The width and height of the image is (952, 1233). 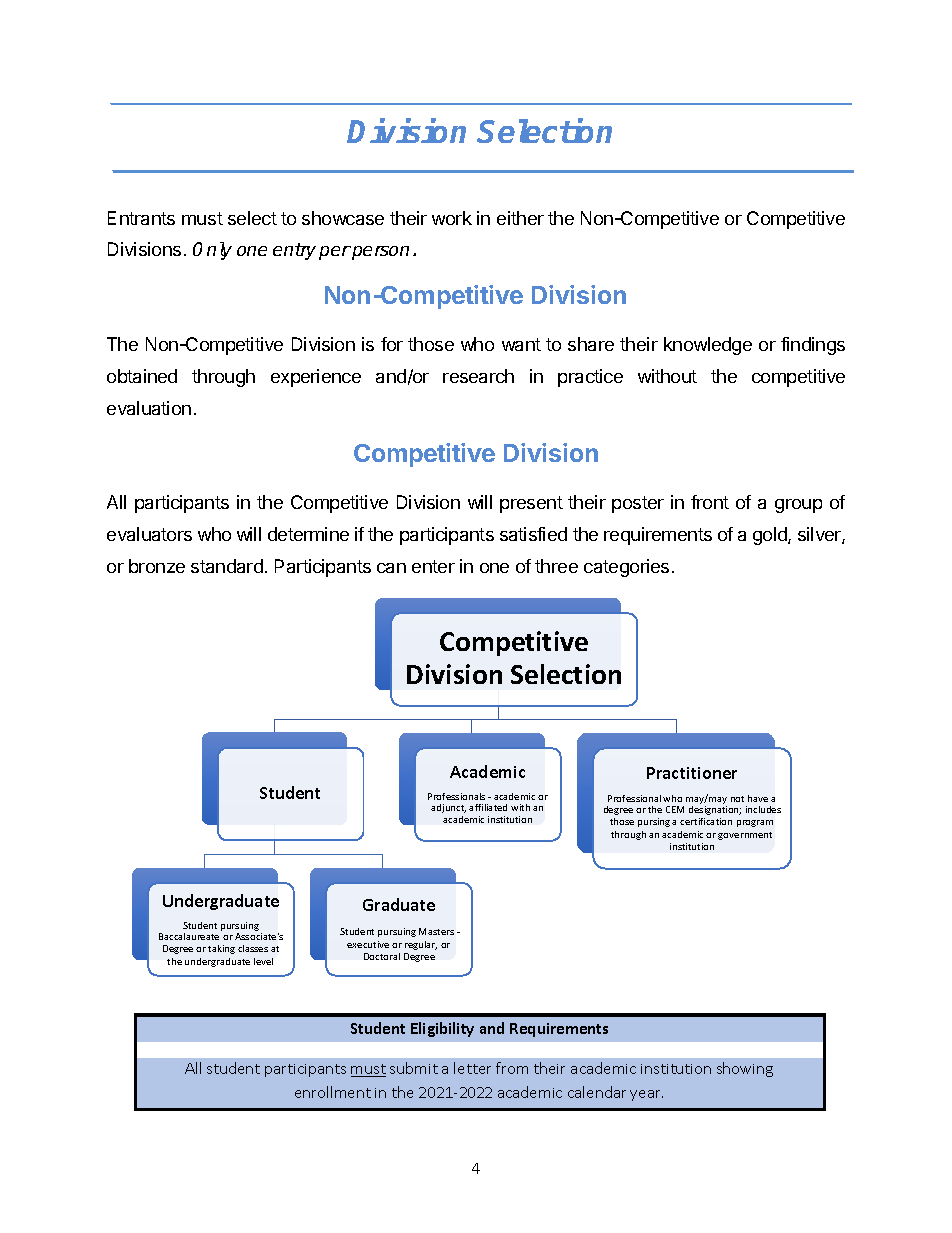 What do you see at coordinates (472, 1068) in the image?
I see `letter` at bounding box center [472, 1068].
